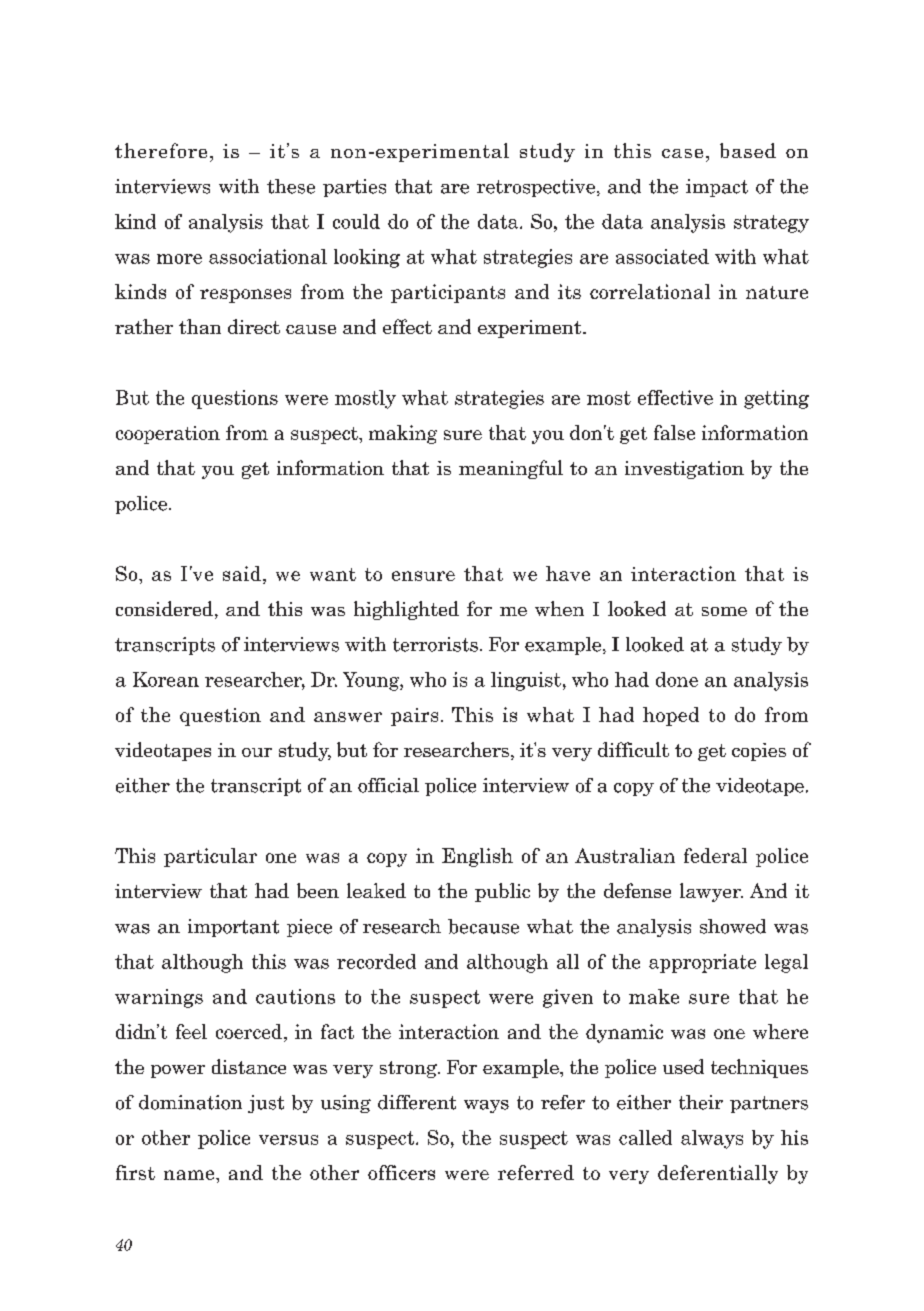 This screenshot has width=924, height=1311. Describe the element at coordinates (717, 188) in the screenshot. I see `impact` at that location.
